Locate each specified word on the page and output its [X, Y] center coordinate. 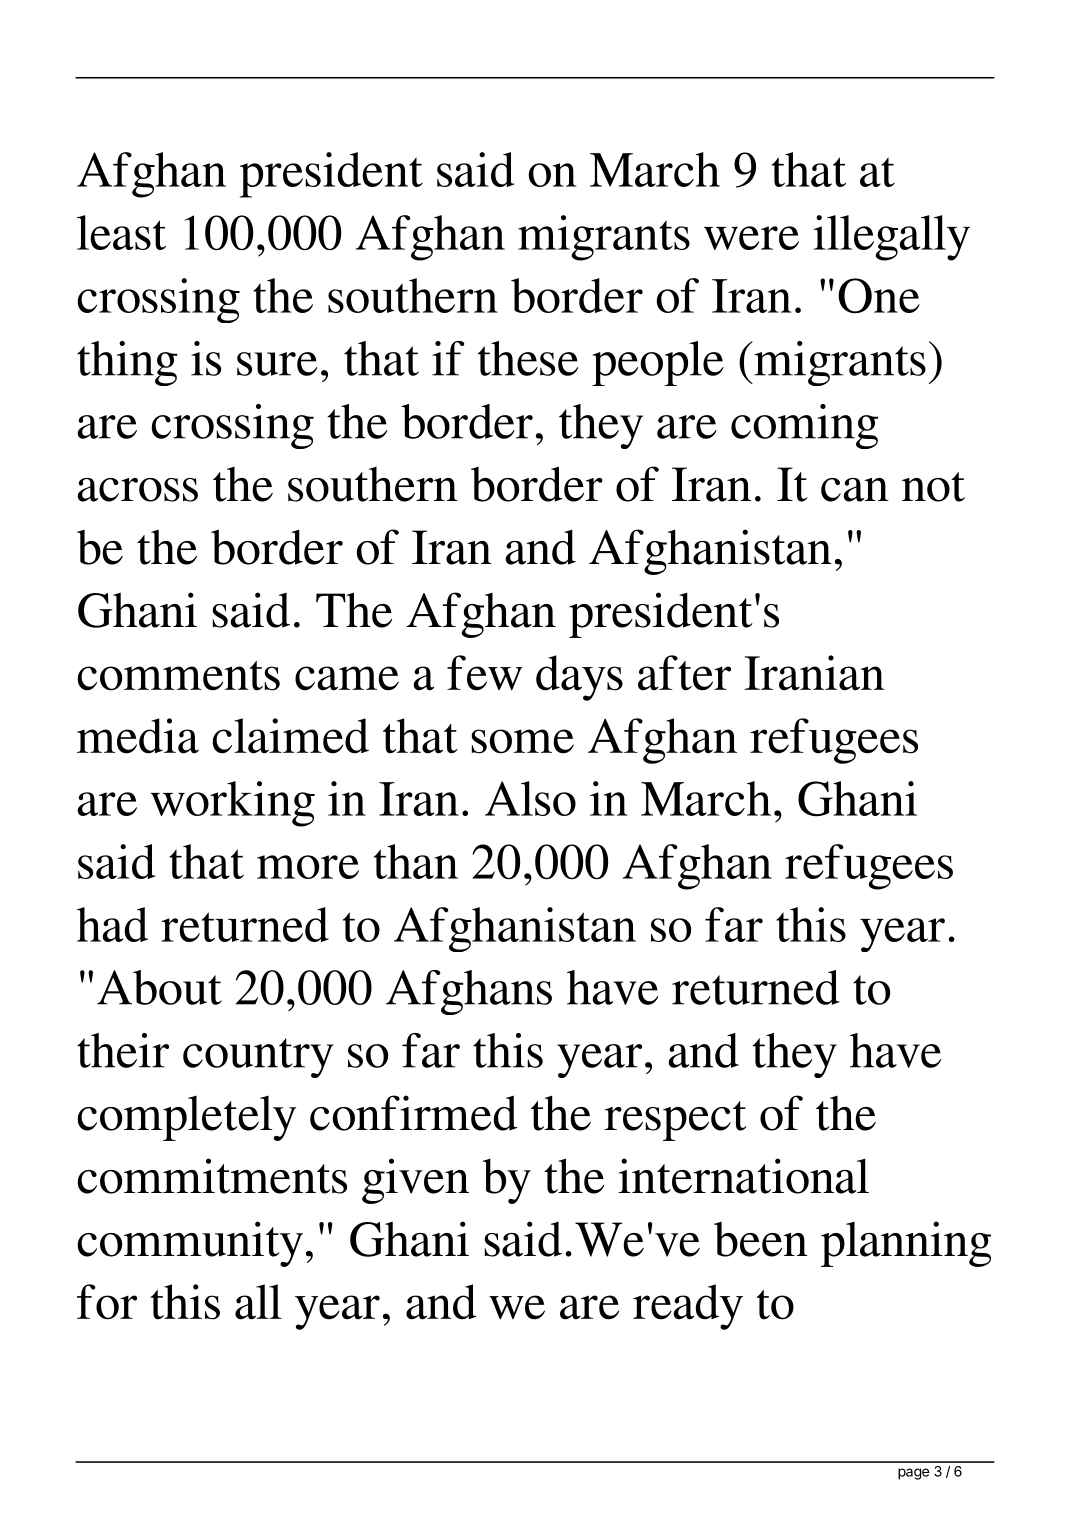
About [159, 987]
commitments [212, 1176]
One [879, 295]
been [761, 1239]
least [121, 232]
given [415, 1181]
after [684, 673]
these [527, 358]
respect [675, 1121]
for [107, 1302]
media [138, 736]
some [522, 741]
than [416, 861]
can [855, 490]
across [137, 490]
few [484, 673]
